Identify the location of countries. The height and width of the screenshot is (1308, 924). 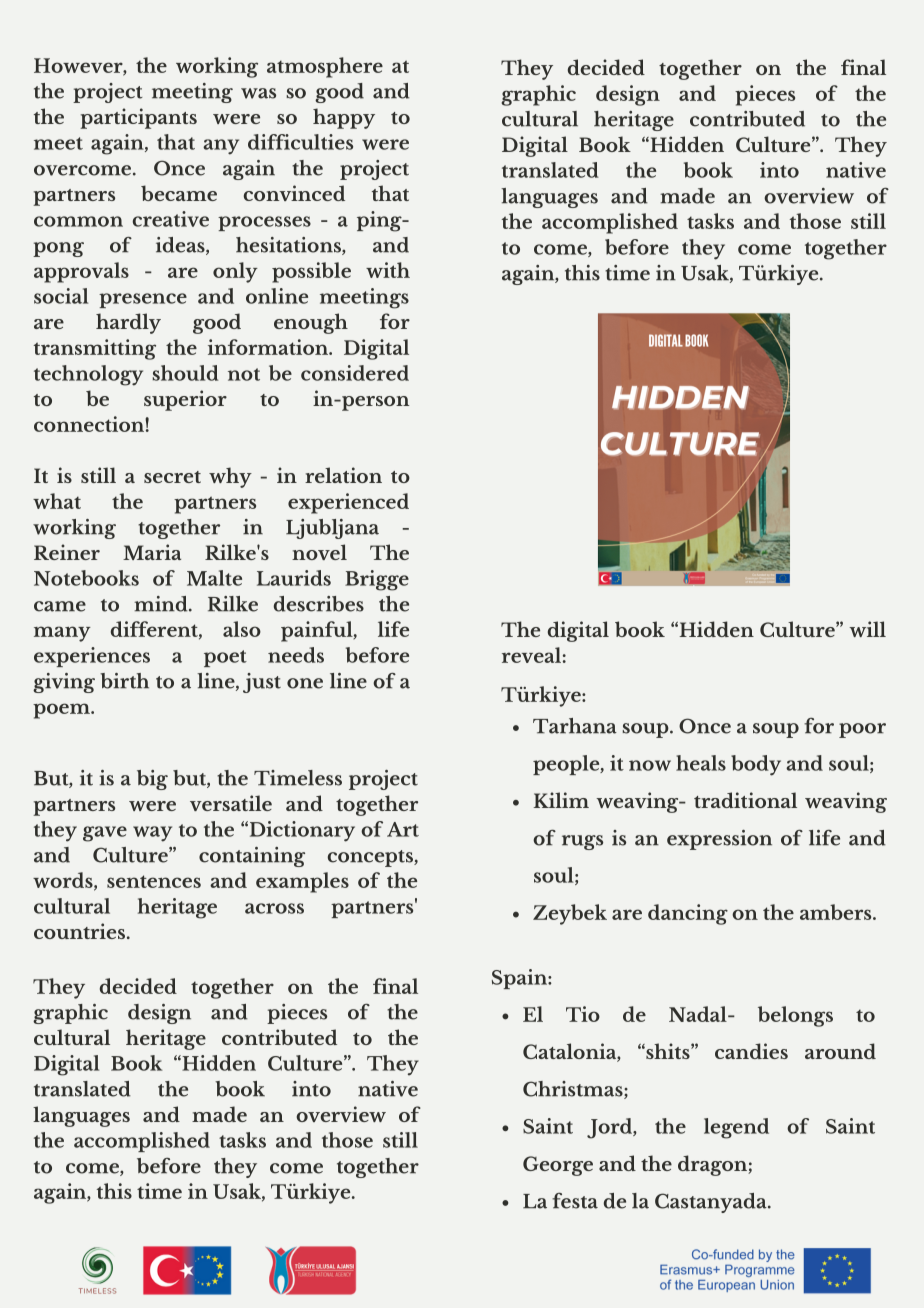
(81, 931).
